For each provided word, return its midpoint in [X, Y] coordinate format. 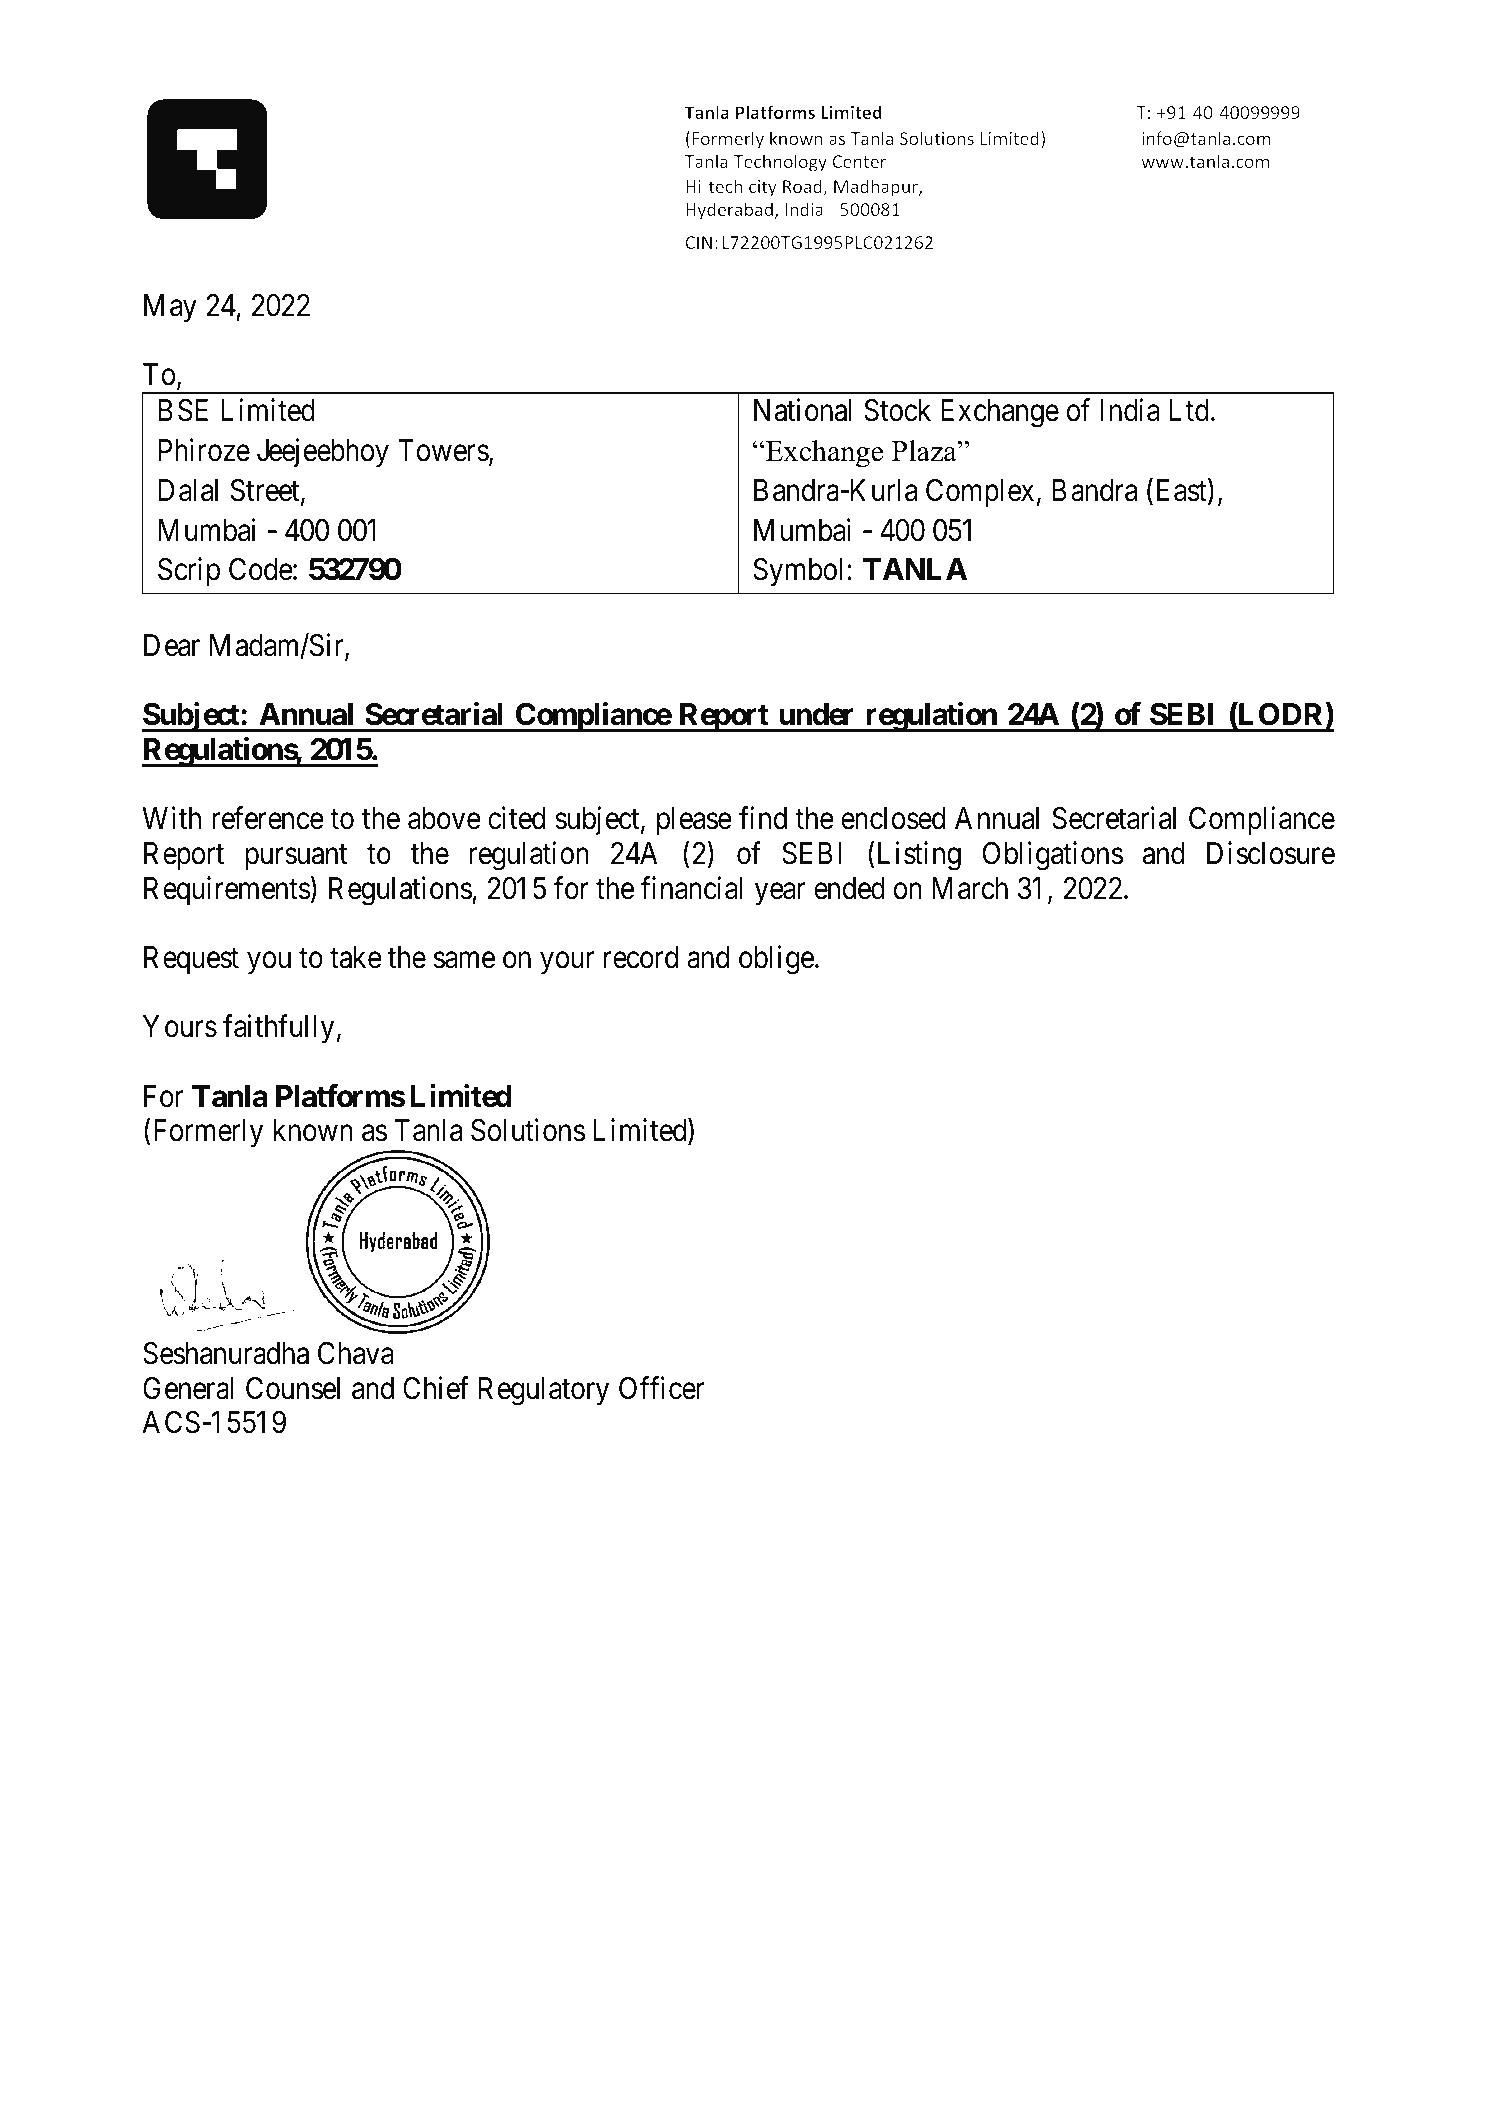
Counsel [293, 1388]
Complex [980, 493]
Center [859, 161]
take [356, 957]
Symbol [797, 572]
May [170, 308]
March [970, 888]
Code [261, 569]
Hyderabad [729, 211]
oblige [776, 960]
